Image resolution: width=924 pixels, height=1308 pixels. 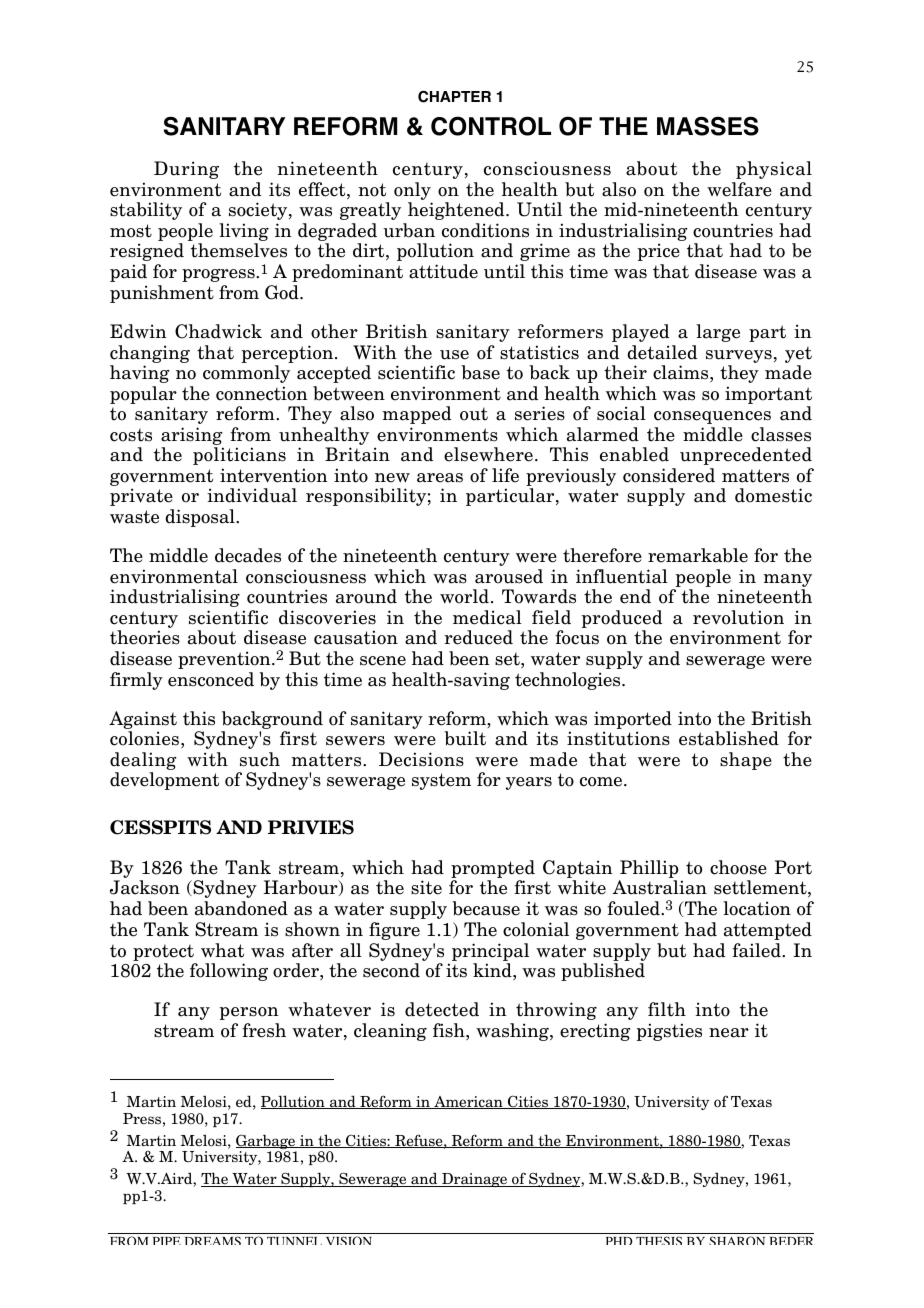 What do you see at coordinates (211, 679) in the screenshot?
I see `ensconced` at bounding box center [211, 679].
